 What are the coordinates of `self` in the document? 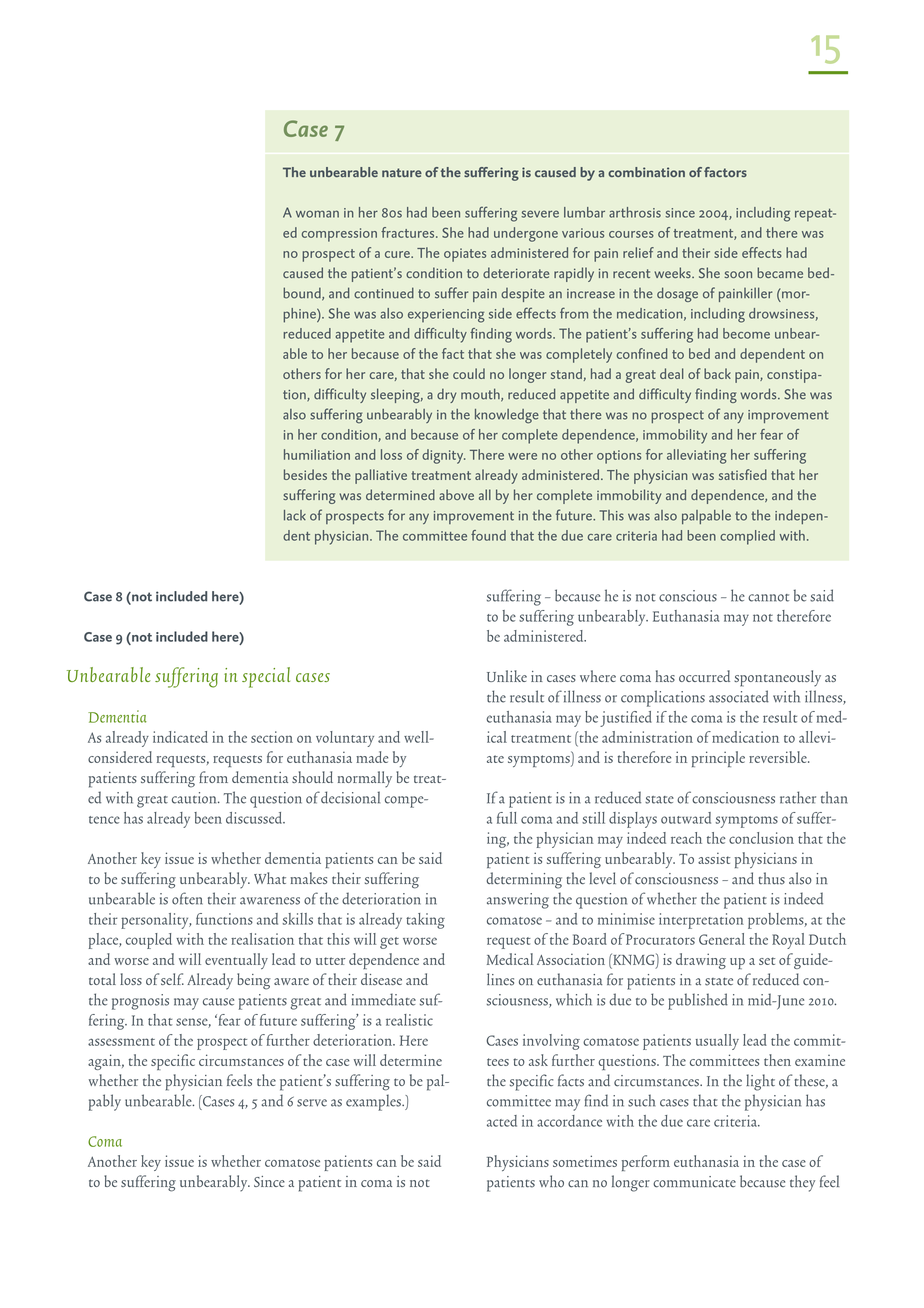 It's located at (172, 979).
